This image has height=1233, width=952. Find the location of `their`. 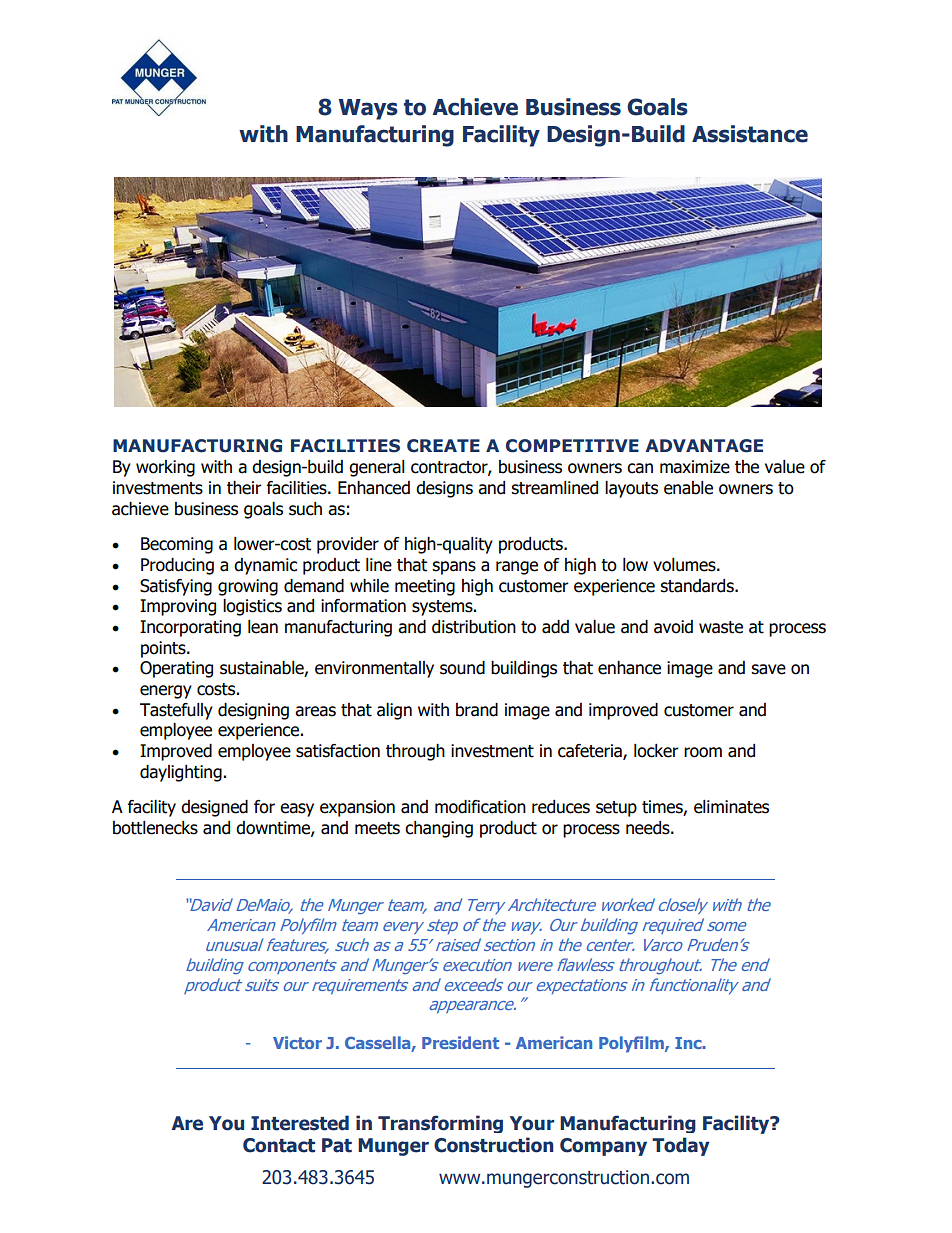

their is located at coordinates (244, 488).
